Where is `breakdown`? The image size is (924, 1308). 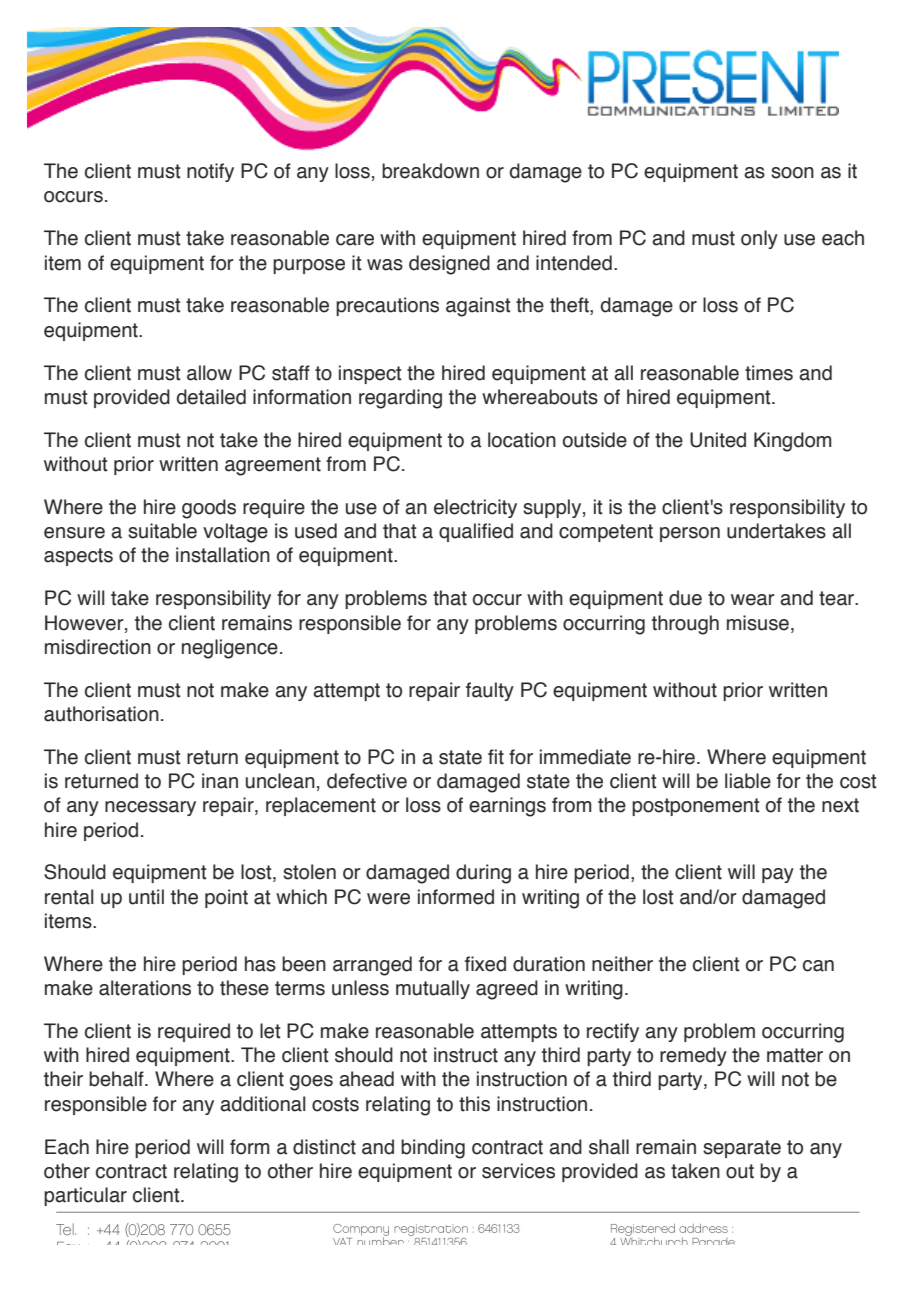
breakdown is located at coordinates (430, 171).
